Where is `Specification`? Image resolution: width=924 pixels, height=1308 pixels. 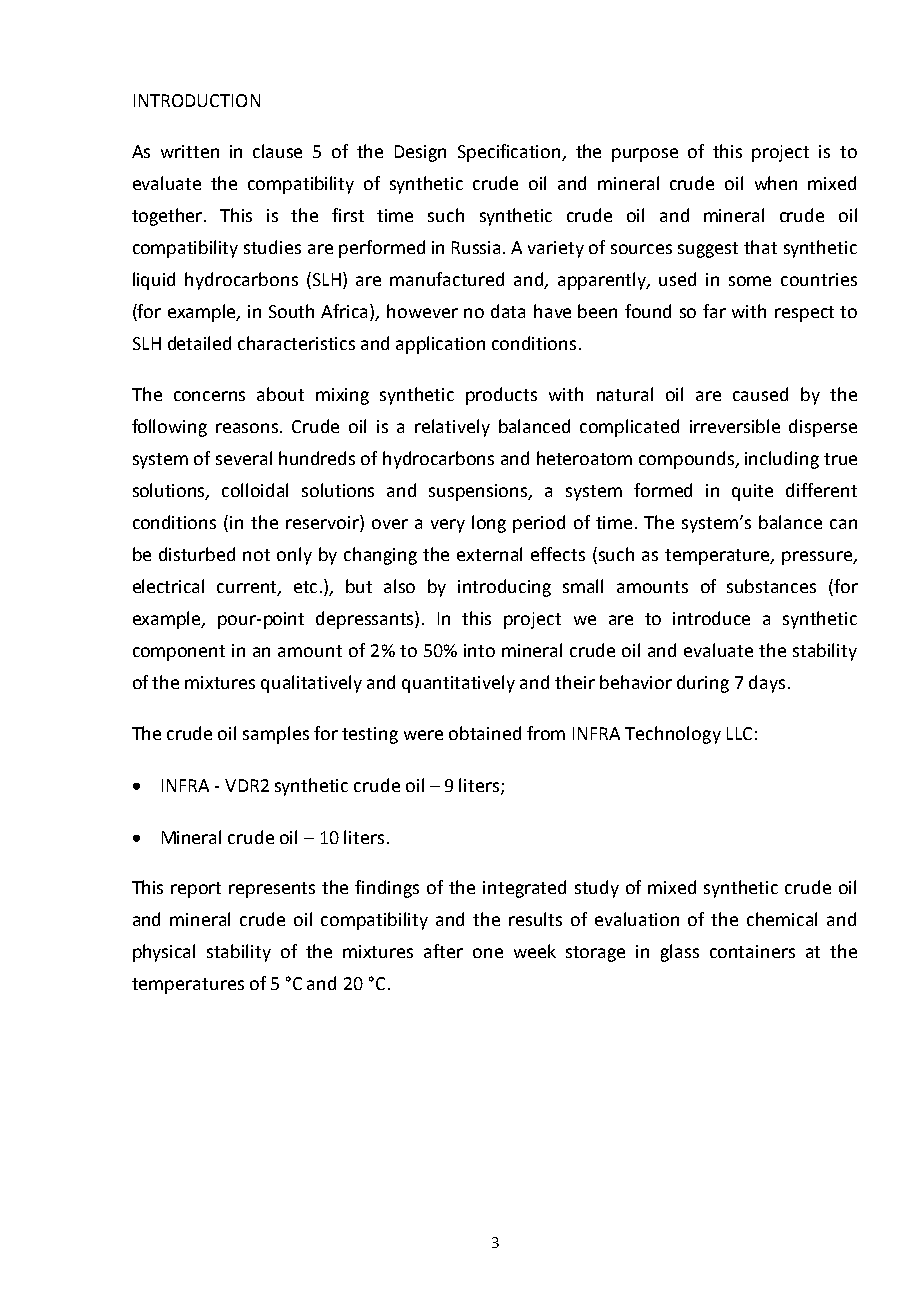 Specification is located at coordinates (510, 153).
